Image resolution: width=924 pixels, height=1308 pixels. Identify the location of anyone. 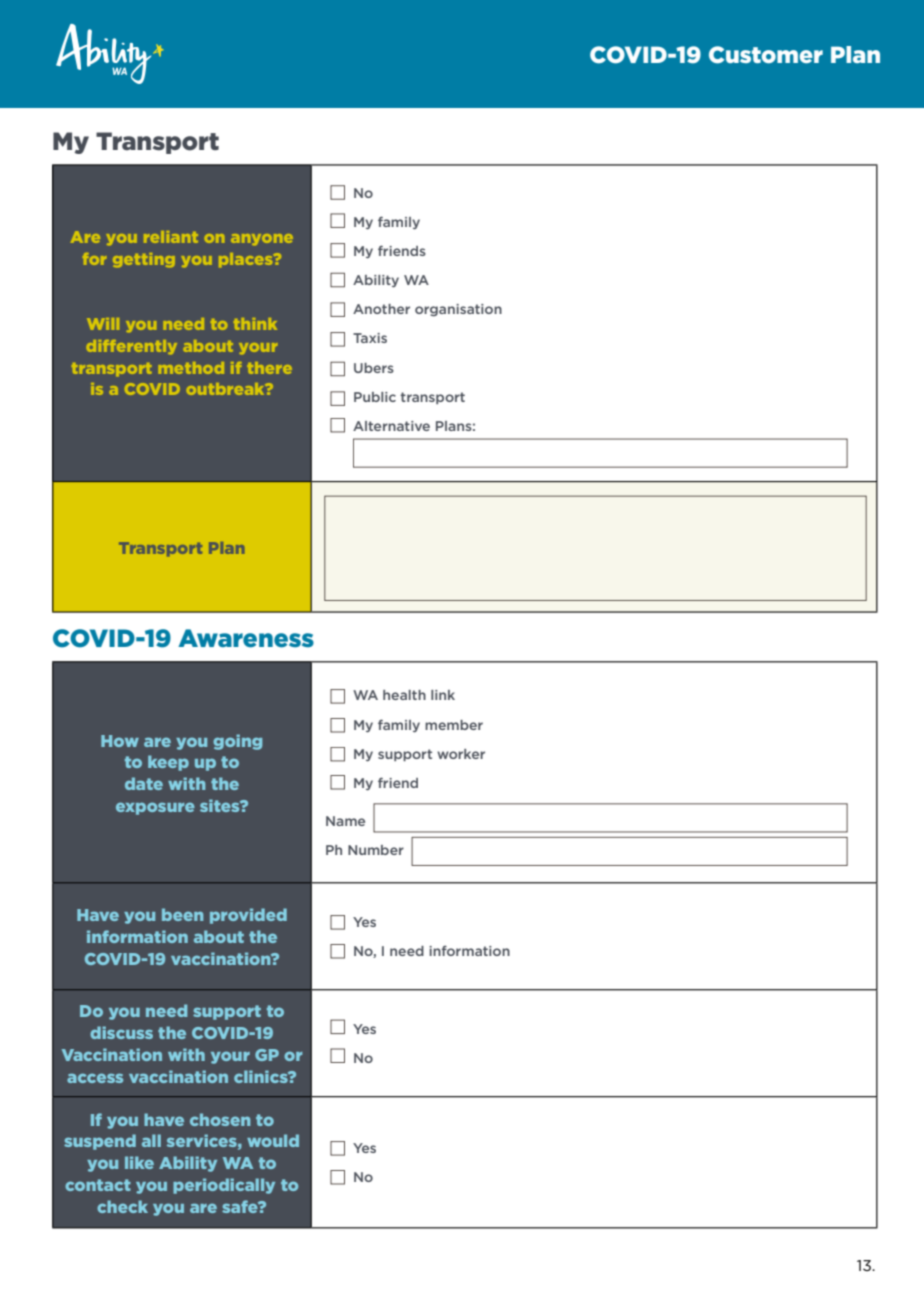
(262, 239).
